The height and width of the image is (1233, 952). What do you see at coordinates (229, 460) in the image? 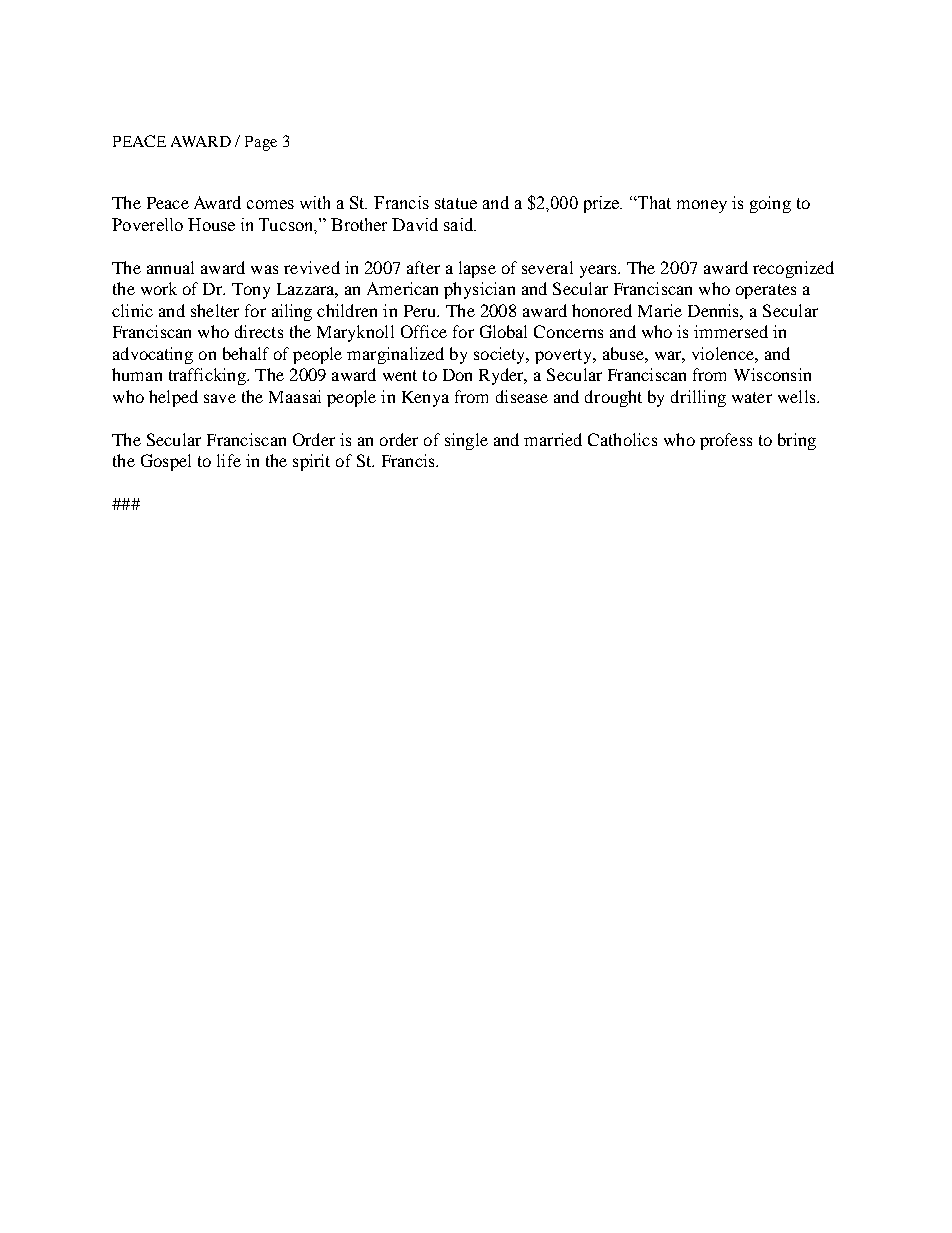
I see `life` at bounding box center [229, 460].
